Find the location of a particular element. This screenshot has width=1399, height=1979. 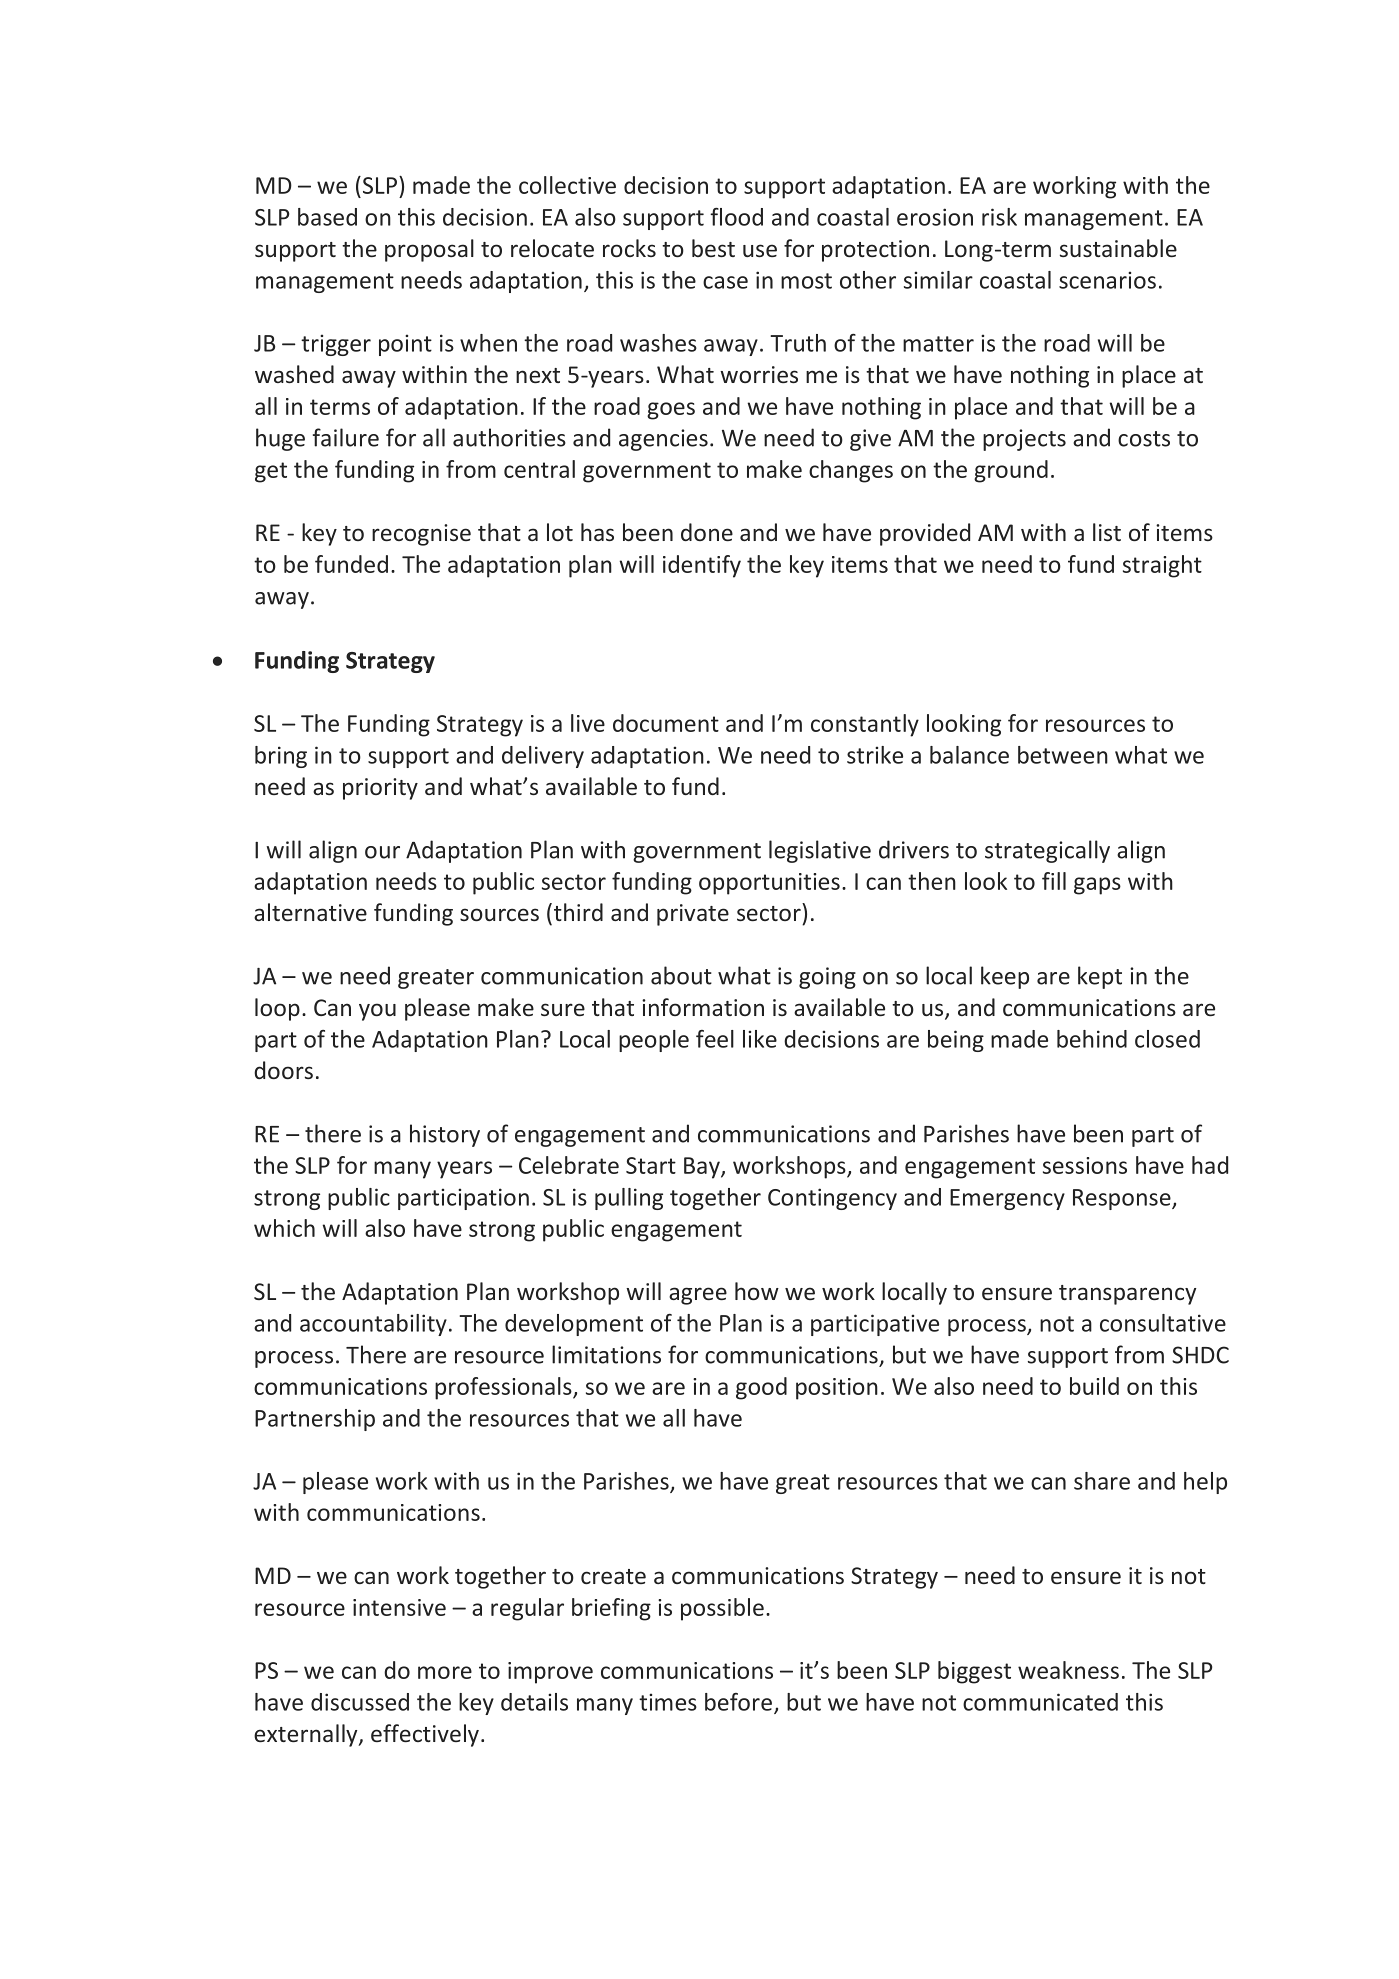

flood is located at coordinates (736, 217).
